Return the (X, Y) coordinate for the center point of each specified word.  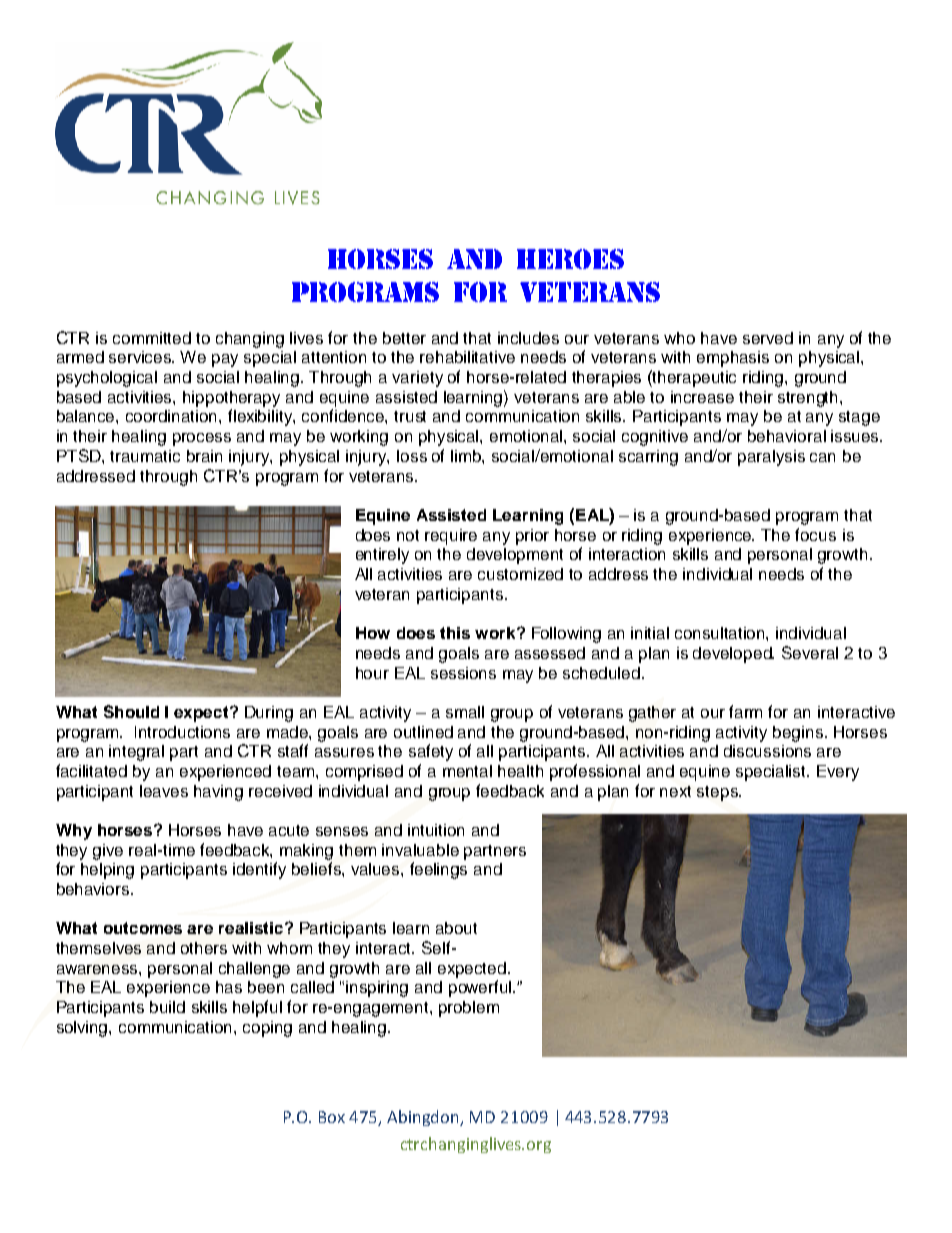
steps (718, 793)
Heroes (570, 259)
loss (412, 456)
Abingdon (424, 1118)
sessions (463, 673)
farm (745, 711)
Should (131, 711)
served (768, 338)
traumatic (145, 456)
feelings (438, 870)
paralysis (771, 458)
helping (107, 871)
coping (267, 1029)
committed (152, 338)
